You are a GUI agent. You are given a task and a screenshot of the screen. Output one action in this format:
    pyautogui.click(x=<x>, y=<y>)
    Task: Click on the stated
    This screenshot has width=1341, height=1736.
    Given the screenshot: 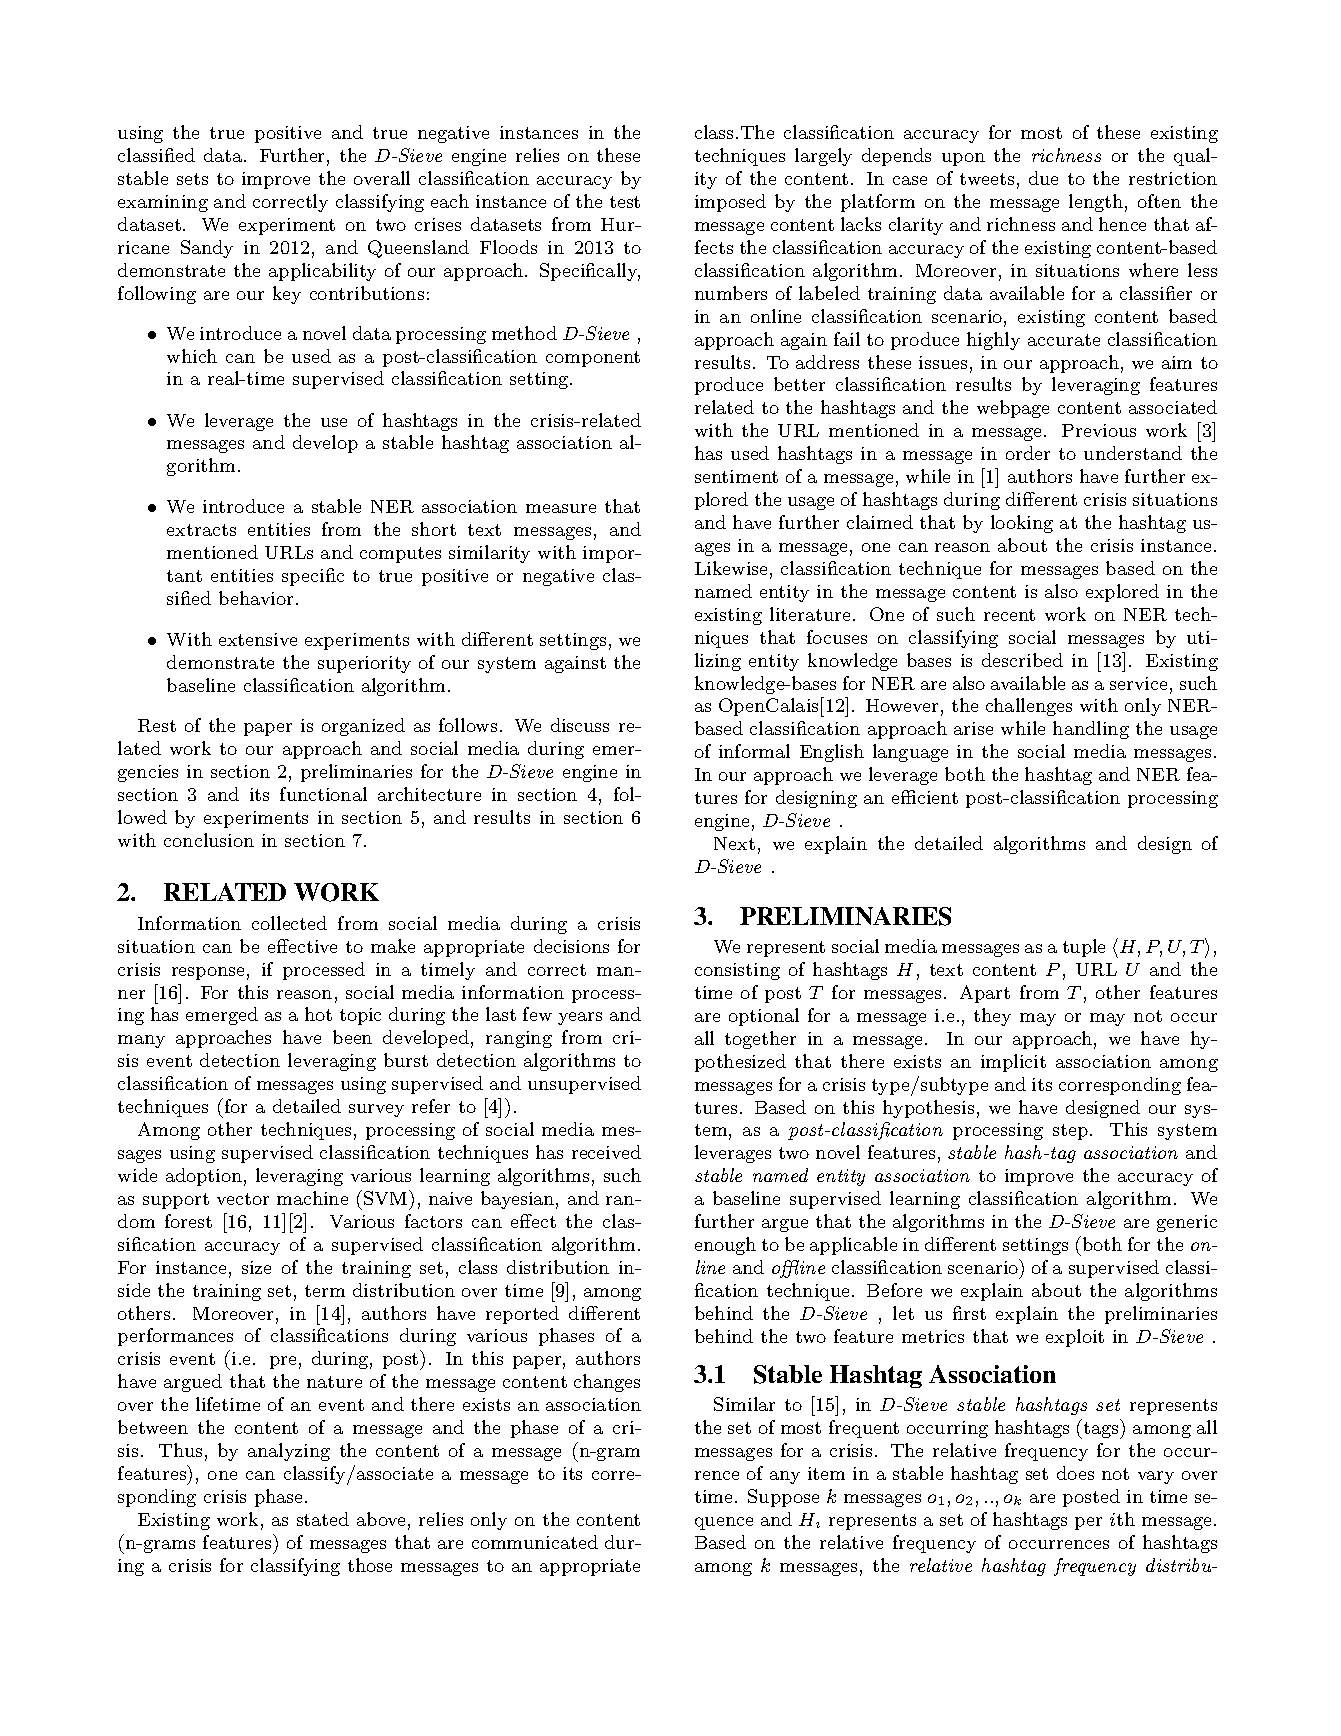 What is the action you would take?
    pyautogui.click(x=323, y=1519)
